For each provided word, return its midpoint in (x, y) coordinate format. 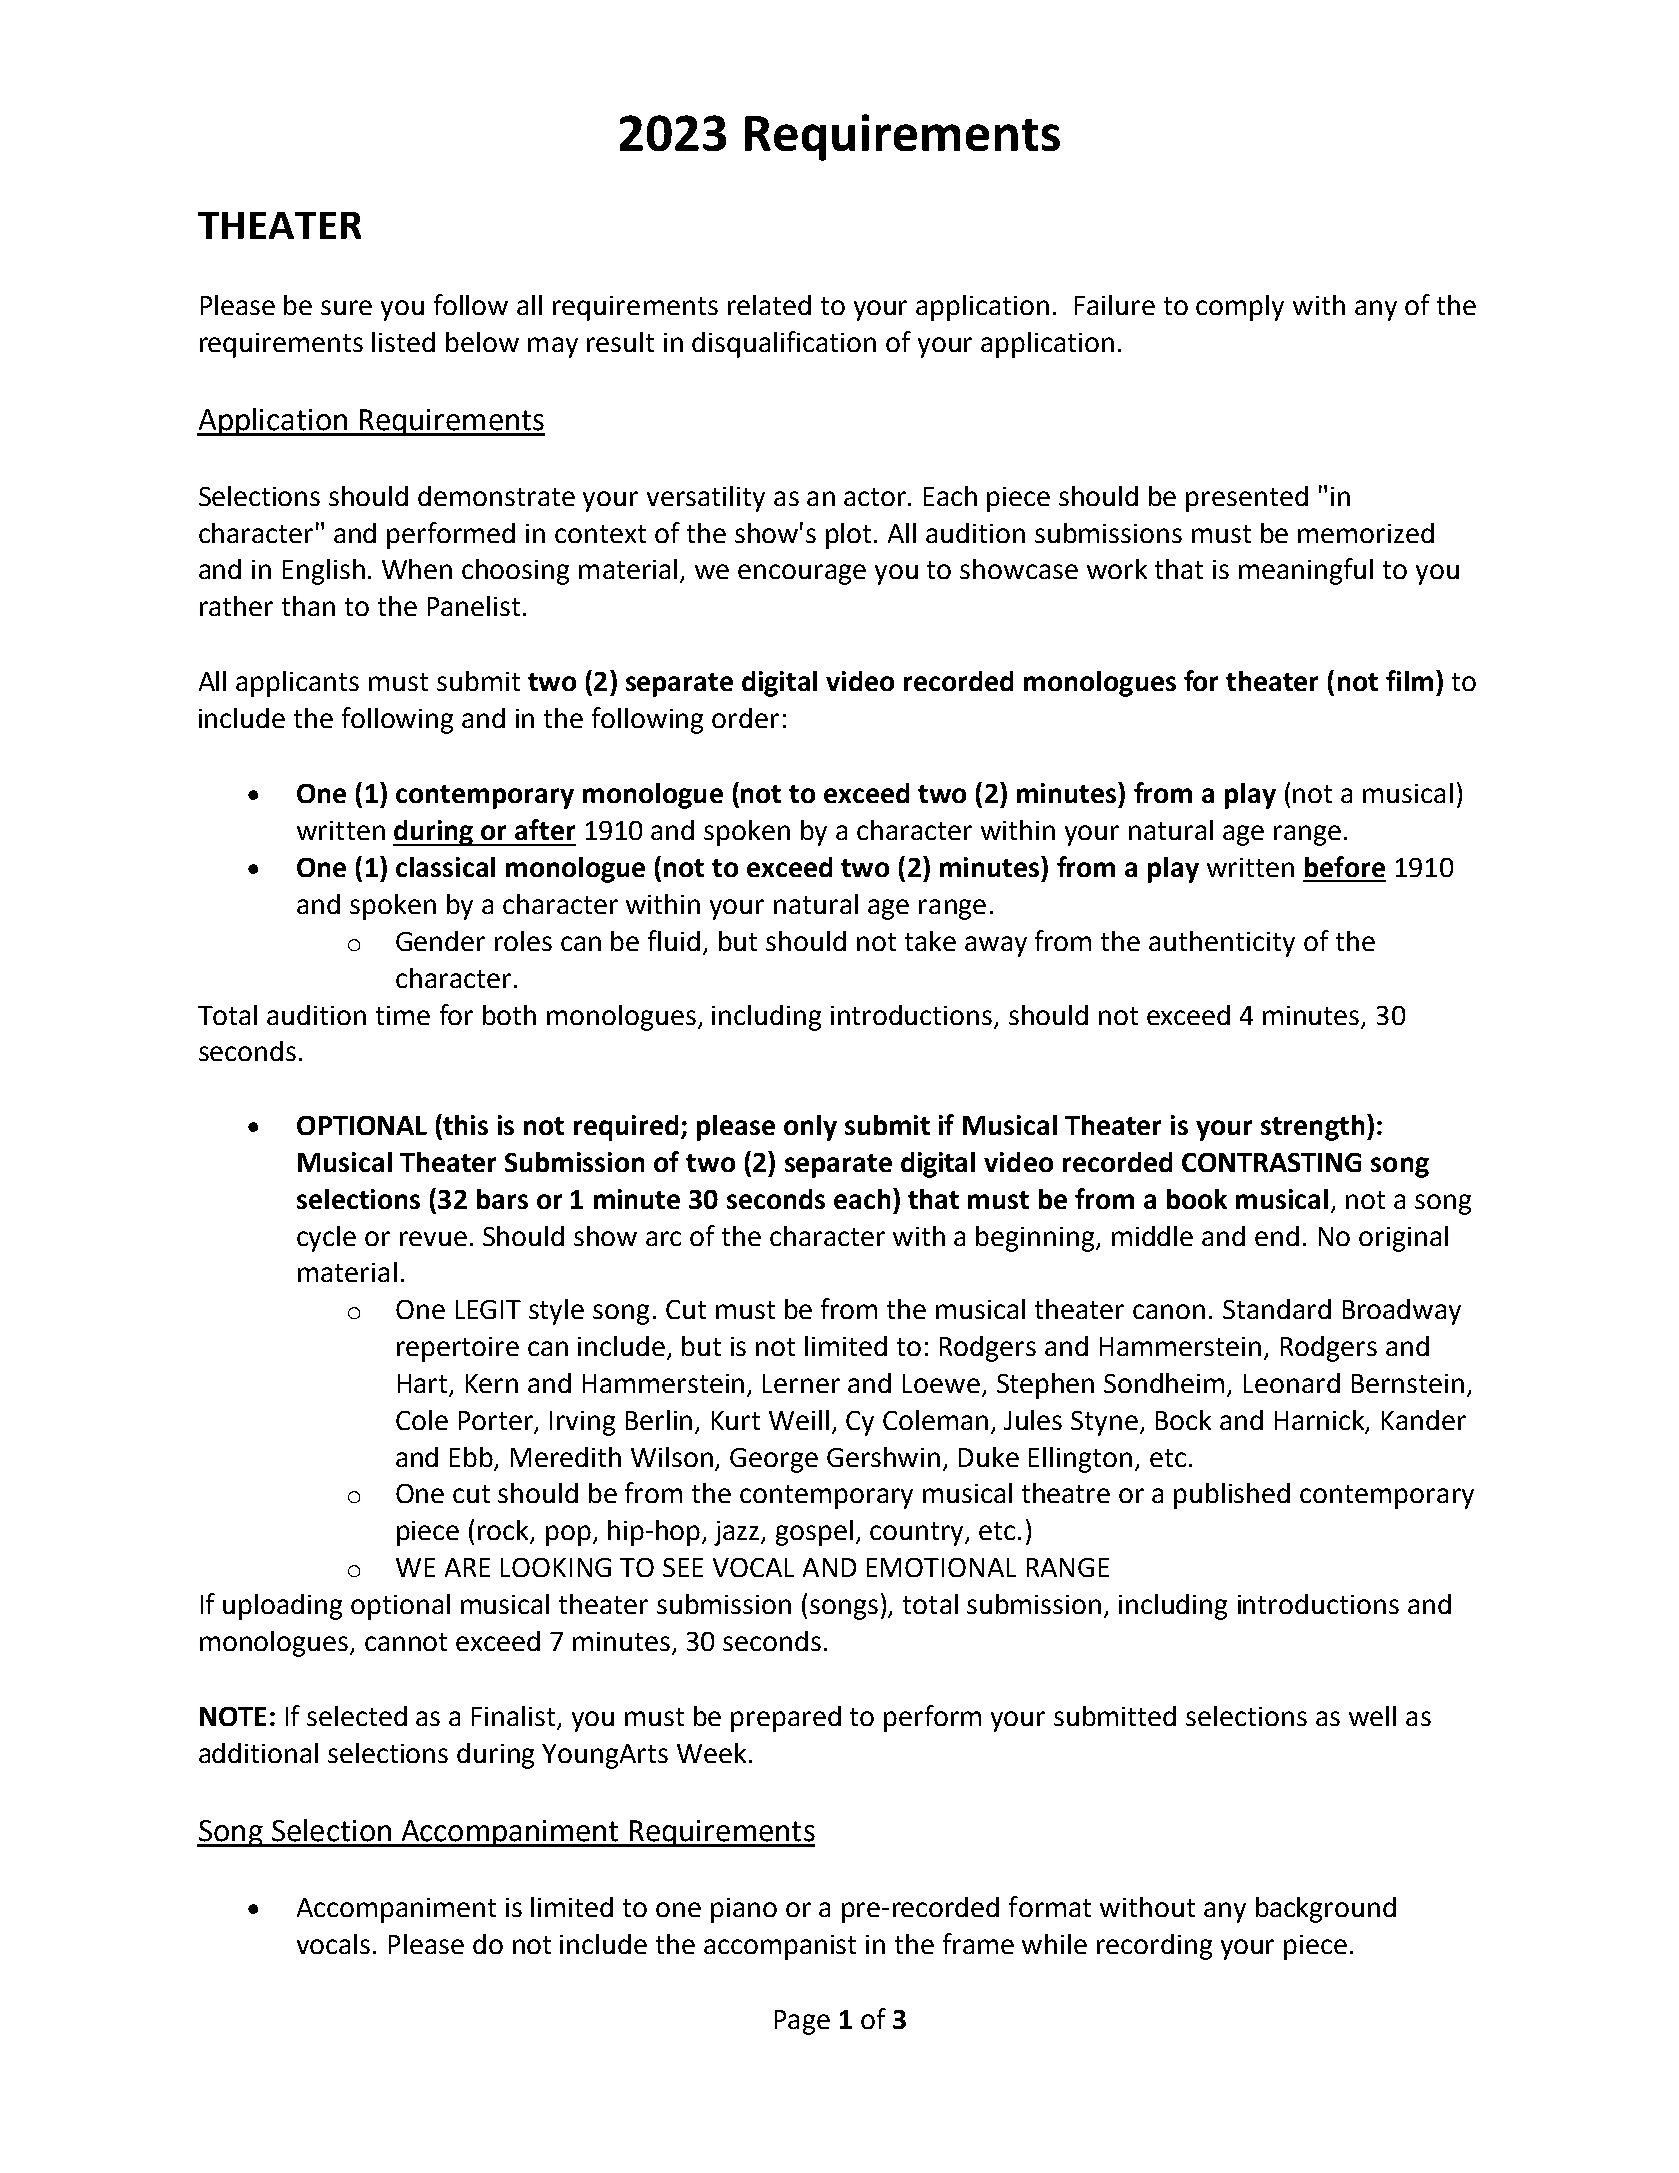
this (464, 1124)
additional (258, 1753)
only (810, 1128)
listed (403, 342)
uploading (282, 1607)
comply (1240, 308)
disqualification (784, 344)
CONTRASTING (1271, 1162)
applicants (297, 684)
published (1232, 1496)
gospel (814, 1533)
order (745, 718)
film (1409, 680)
